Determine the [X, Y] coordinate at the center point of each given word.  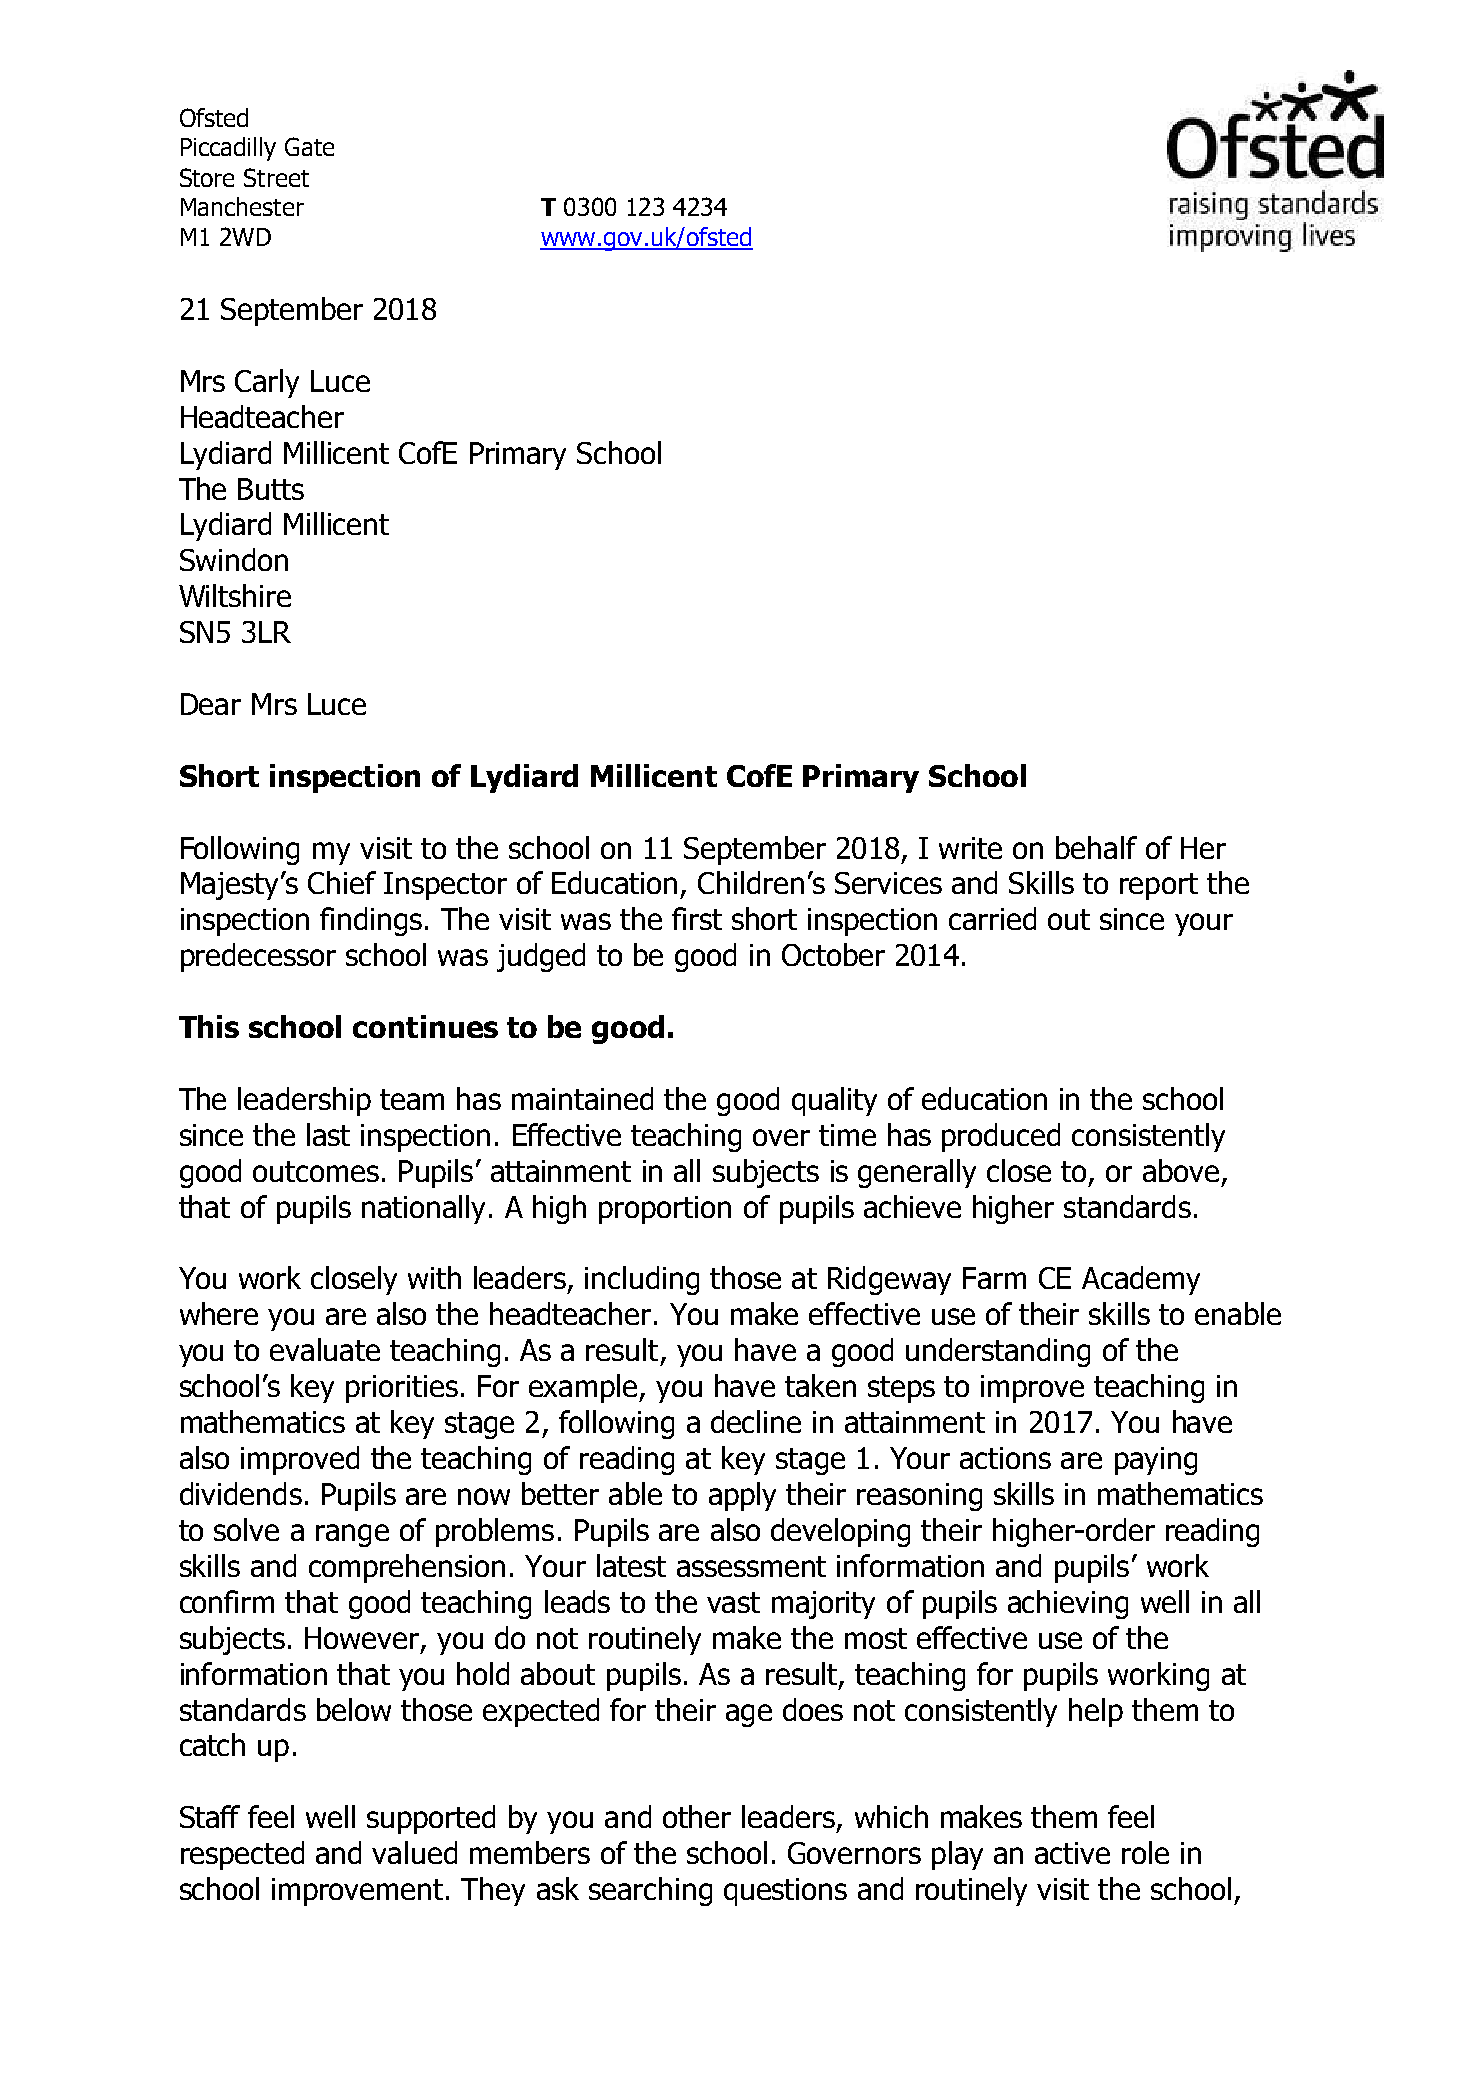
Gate [309, 146]
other [697, 1816]
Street [276, 177]
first [697, 918]
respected [242, 1855]
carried [992, 918]
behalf [1096, 847]
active [1072, 1853]
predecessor [258, 957]
